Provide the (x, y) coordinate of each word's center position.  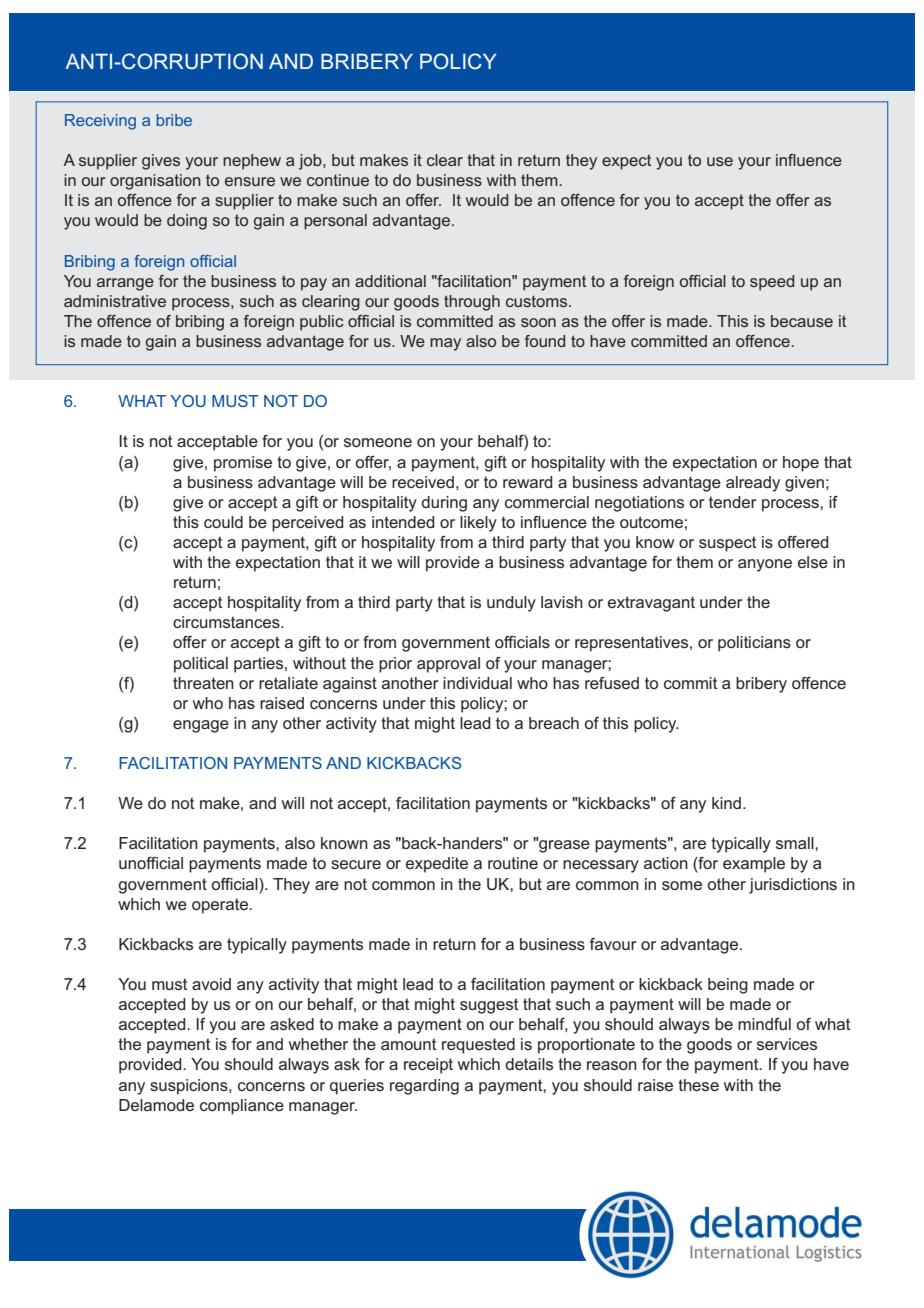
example (754, 865)
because (802, 321)
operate (221, 906)
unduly (511, 604)
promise (243, 464)
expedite (437, 865)
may (445, 344)
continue (338, 180)
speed (772, 283)
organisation (155, 182)
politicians (754, 644)
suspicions (190, 1087)
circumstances (227, 622)
